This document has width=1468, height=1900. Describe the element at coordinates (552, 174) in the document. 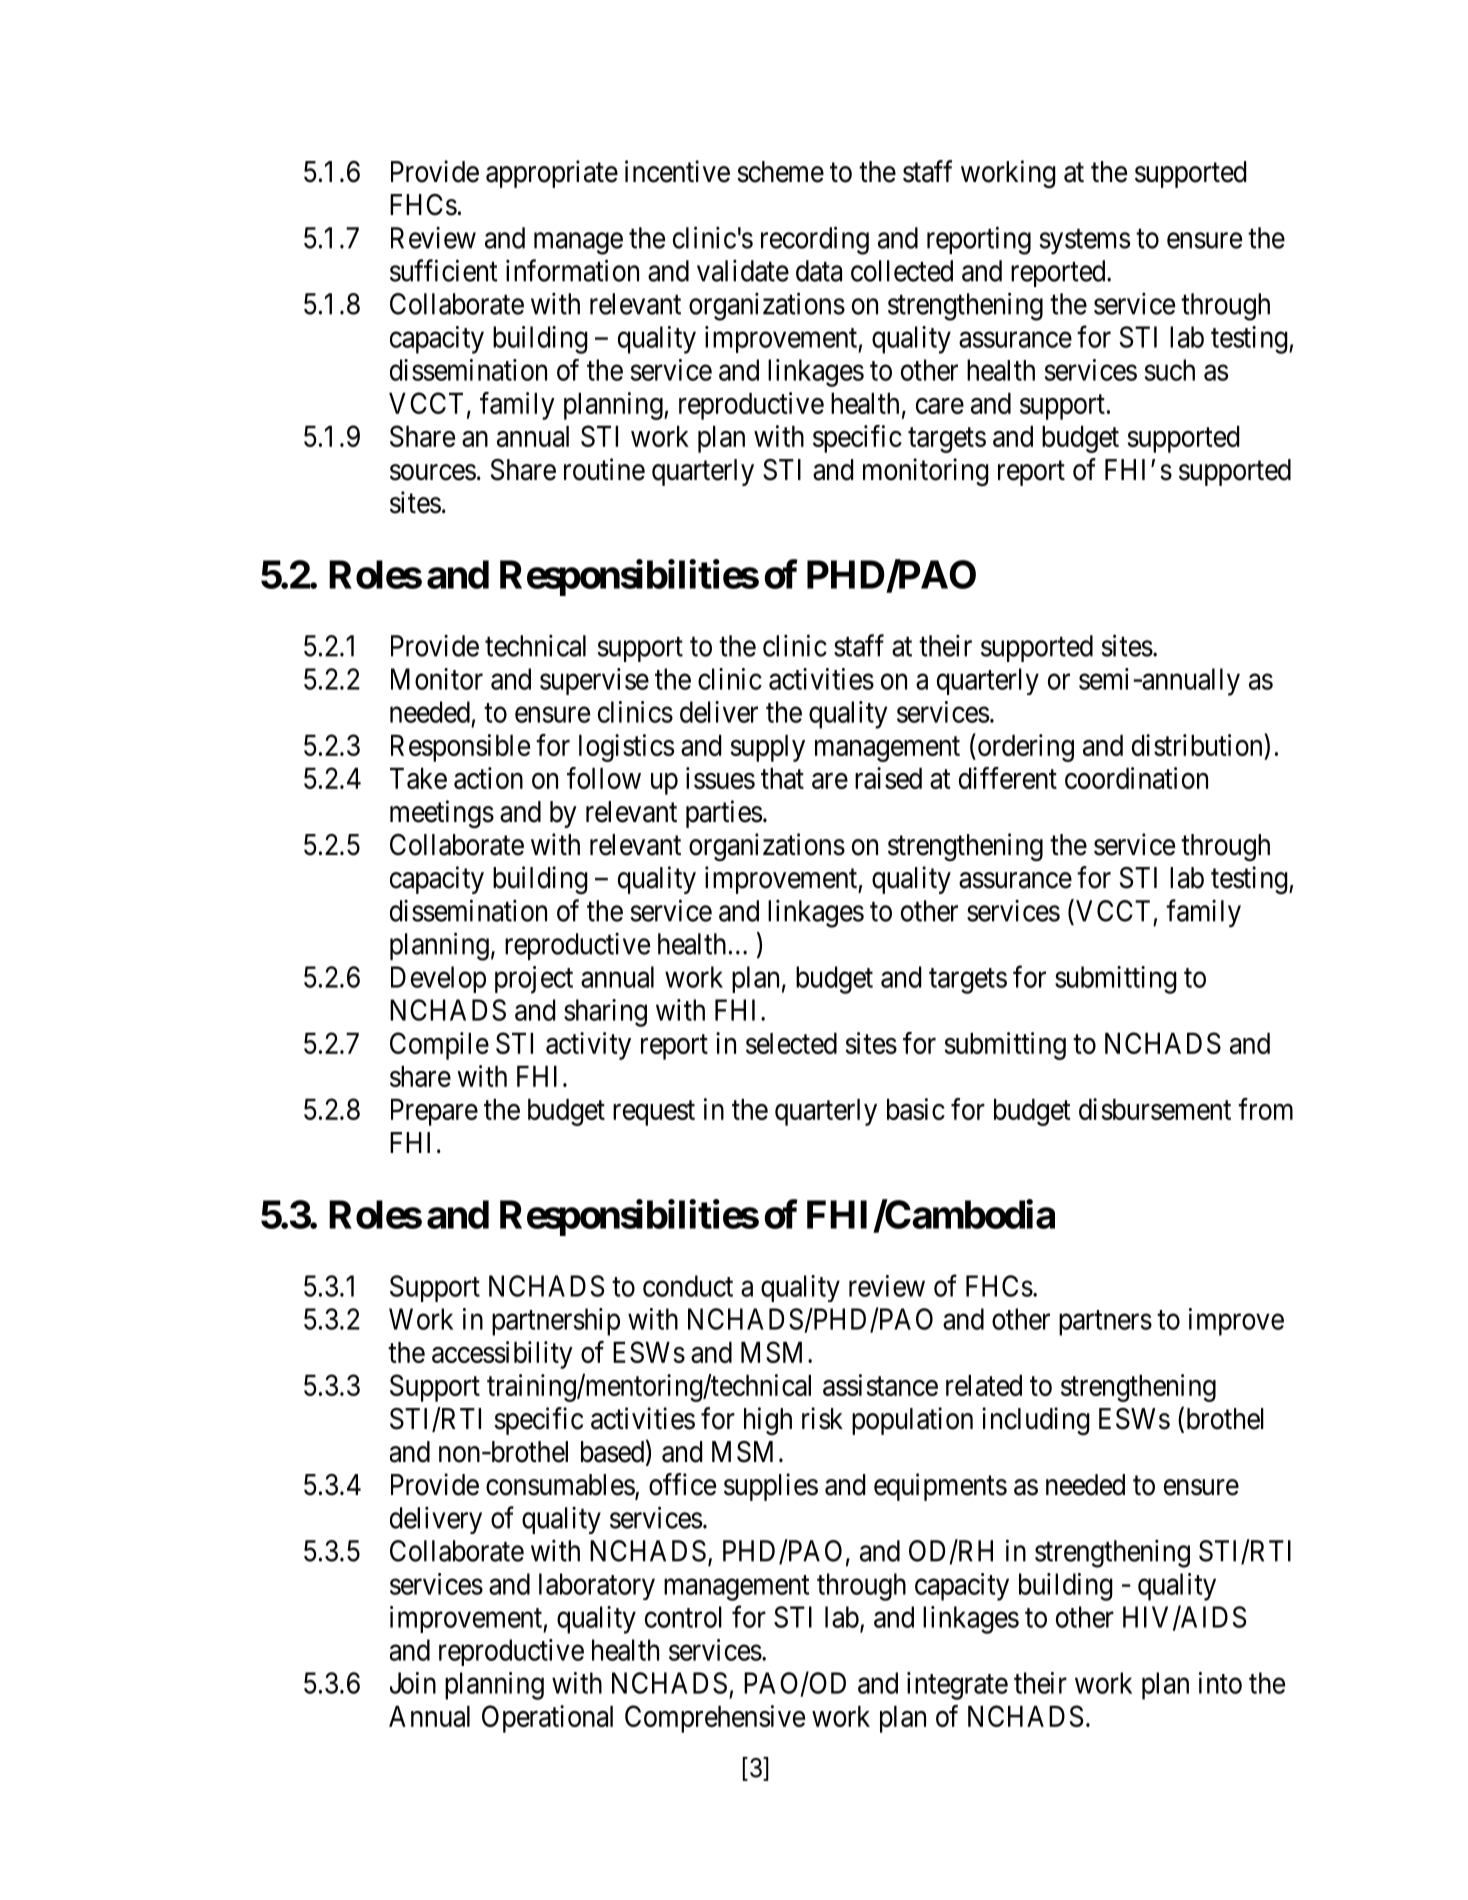

I see `appropriate` at that location.
